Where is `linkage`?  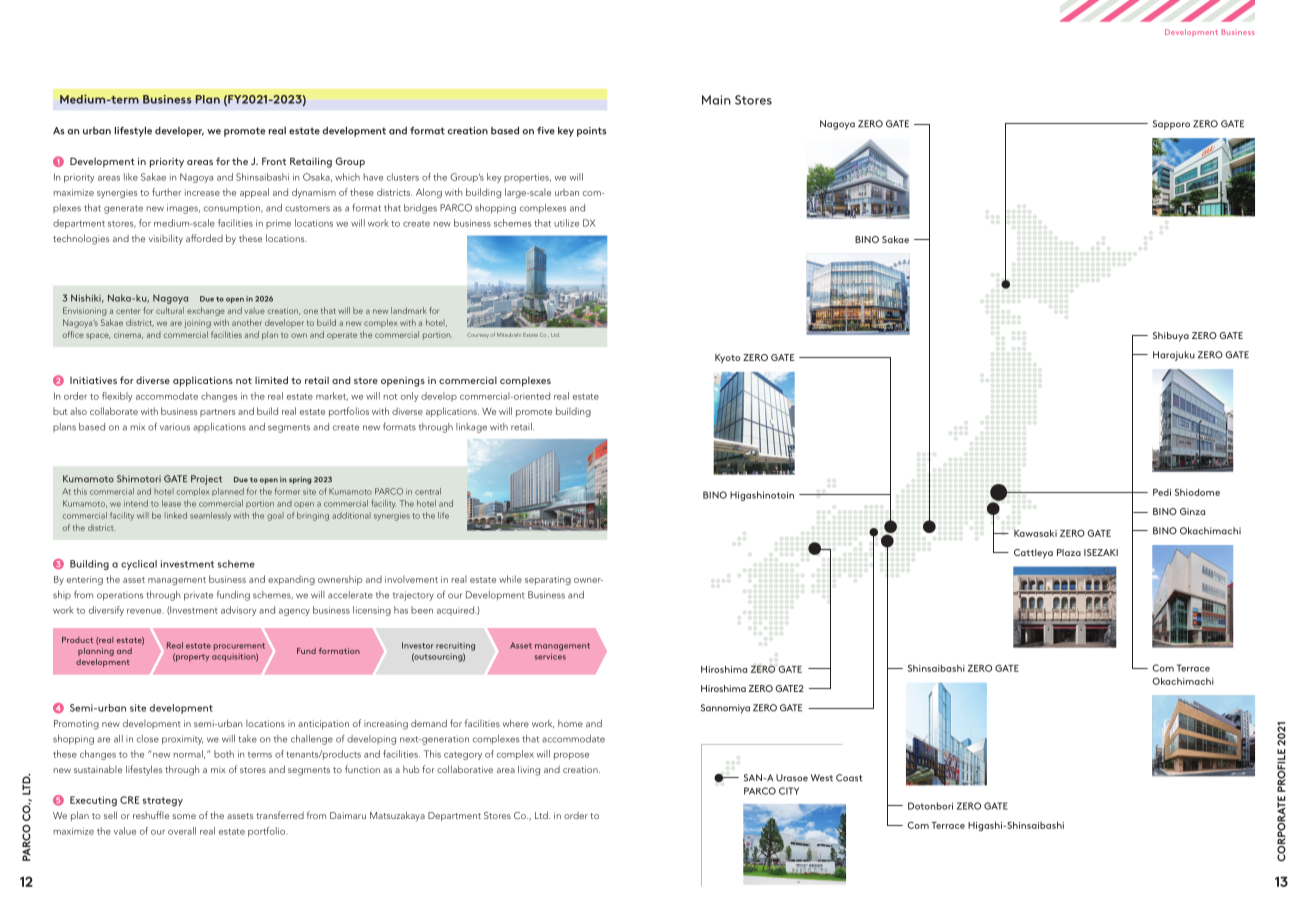
linkage is located at coordinates (471, 428).
